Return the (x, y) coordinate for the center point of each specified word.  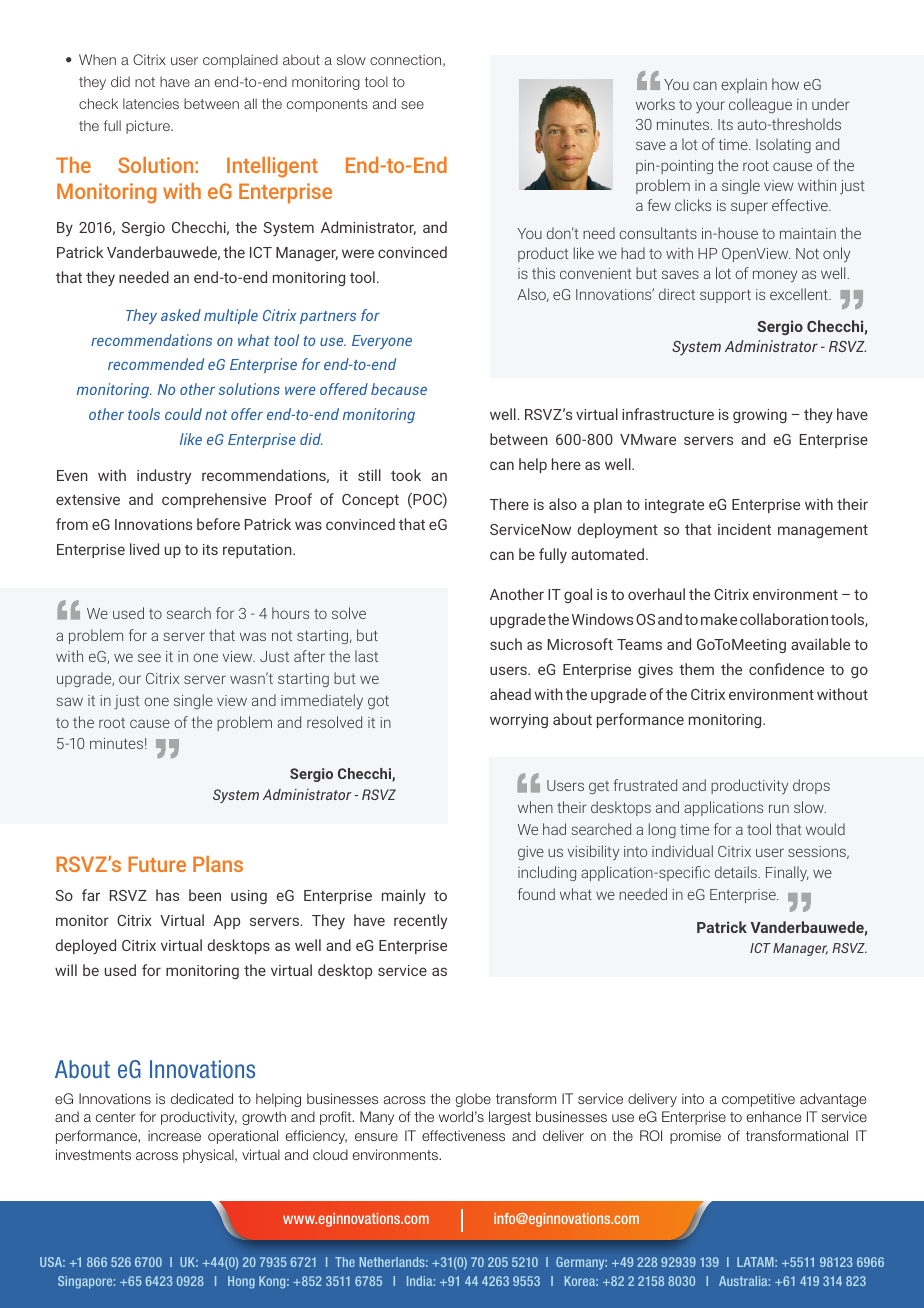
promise (695, 1137)
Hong (241, 1282)
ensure (376, 1137)
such (506, 644)
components (327, 105)
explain (744, 85)
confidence (786, 669)
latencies (151, 103)
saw (69, 701)
